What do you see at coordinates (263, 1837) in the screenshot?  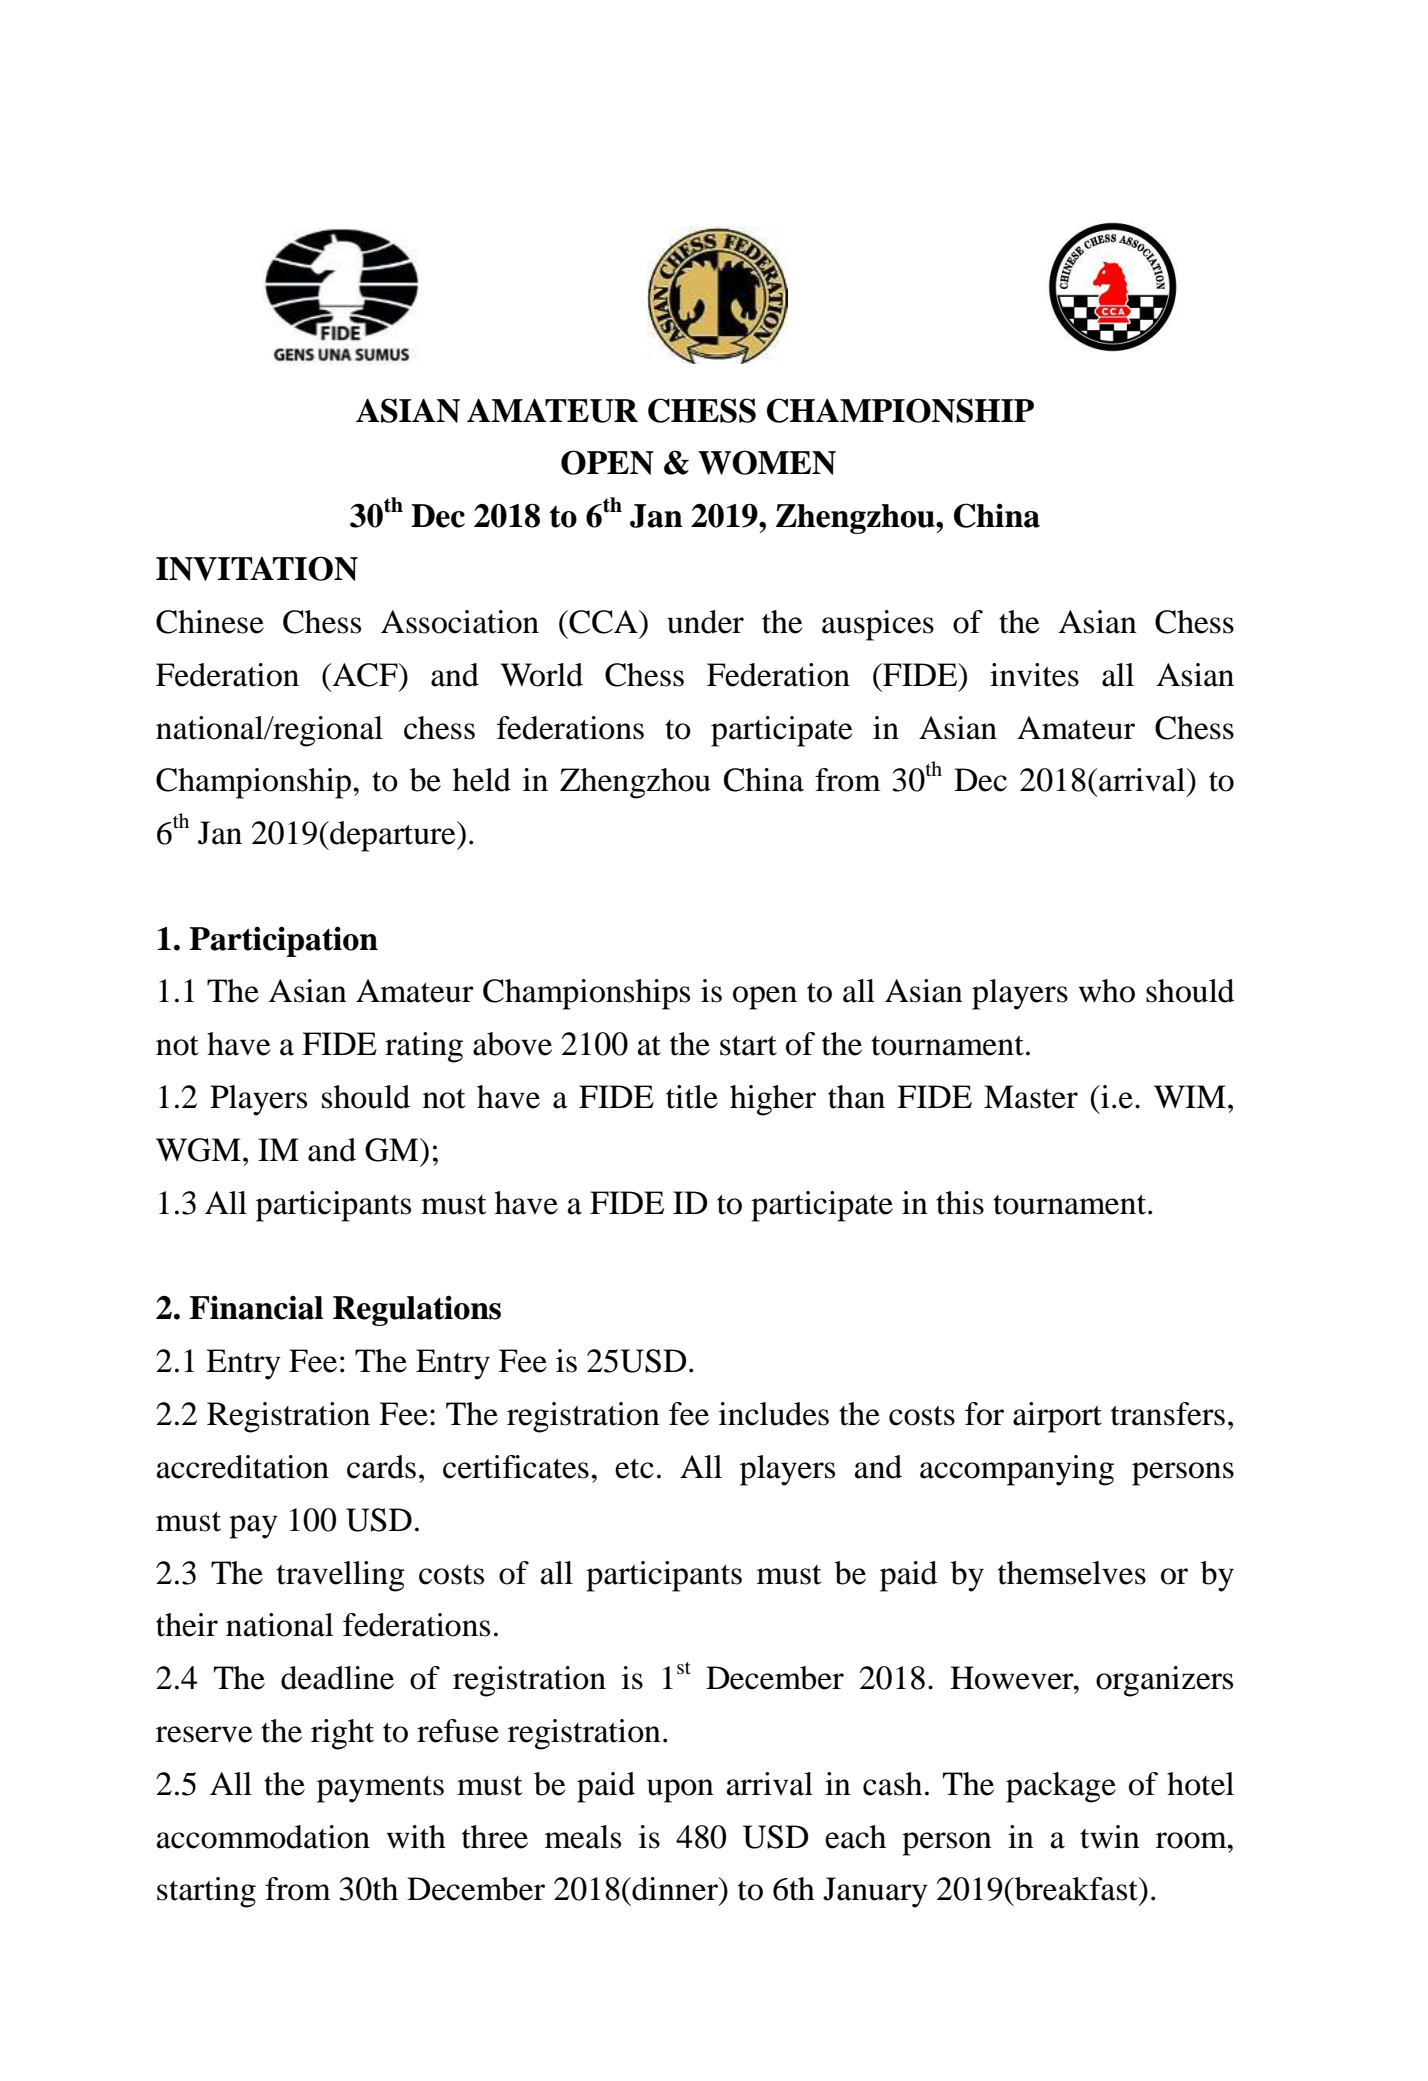 I see `accommodation` at bounding box center [263, 1837].
